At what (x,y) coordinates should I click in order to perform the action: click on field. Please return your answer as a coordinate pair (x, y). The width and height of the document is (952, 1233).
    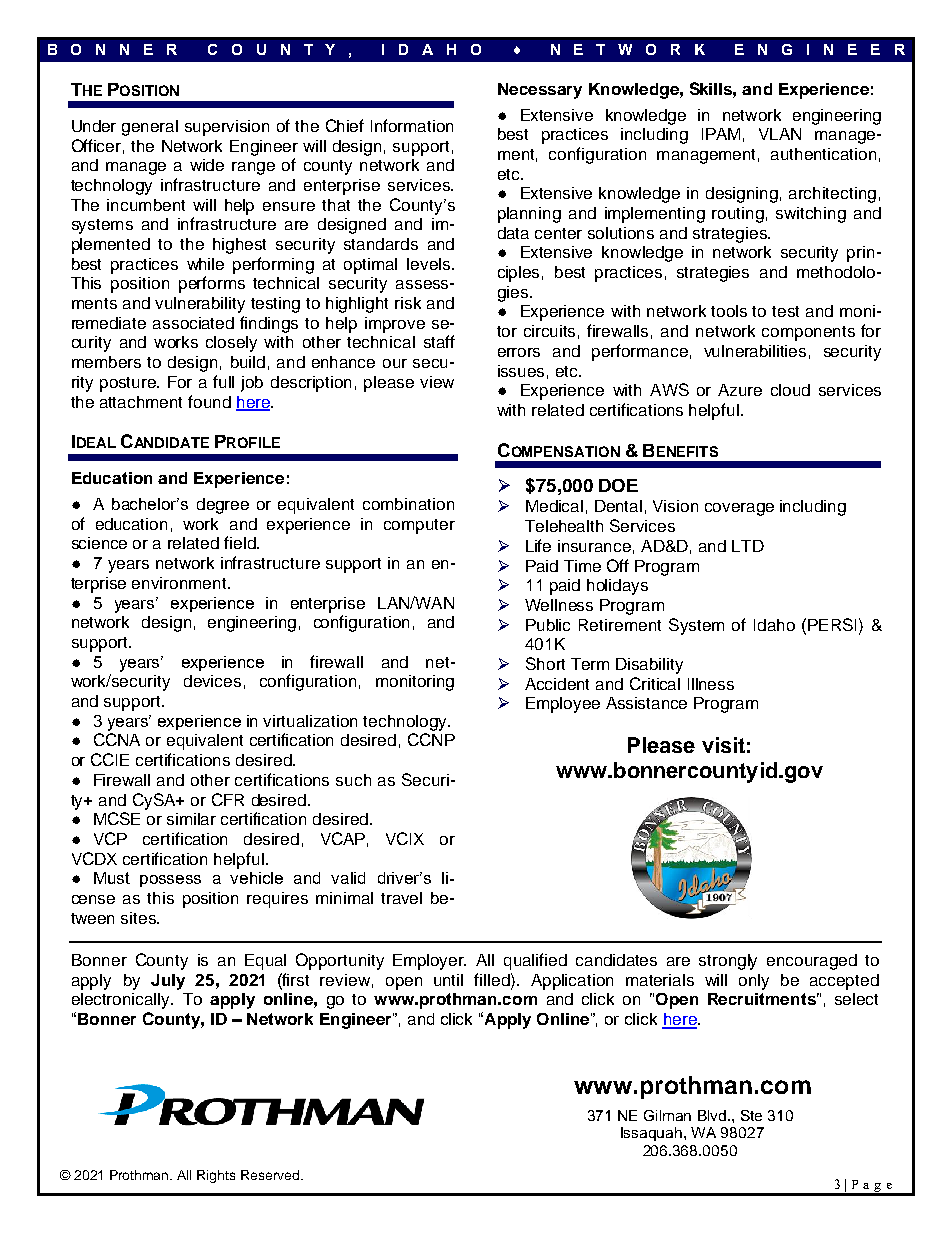
    Looking at the image, I should click on (241, 542).
